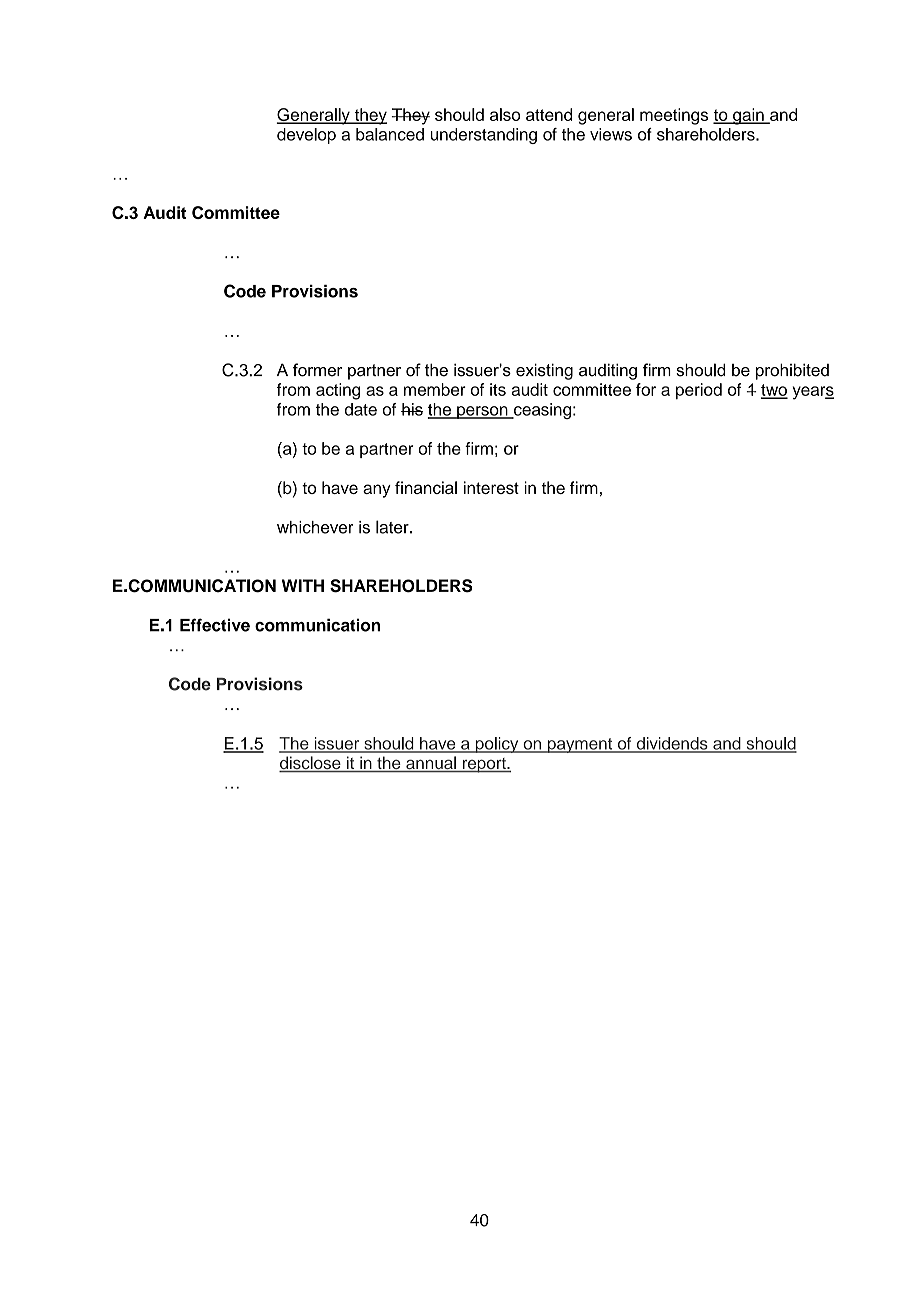  I want to click on policy, so click(497, 745).
